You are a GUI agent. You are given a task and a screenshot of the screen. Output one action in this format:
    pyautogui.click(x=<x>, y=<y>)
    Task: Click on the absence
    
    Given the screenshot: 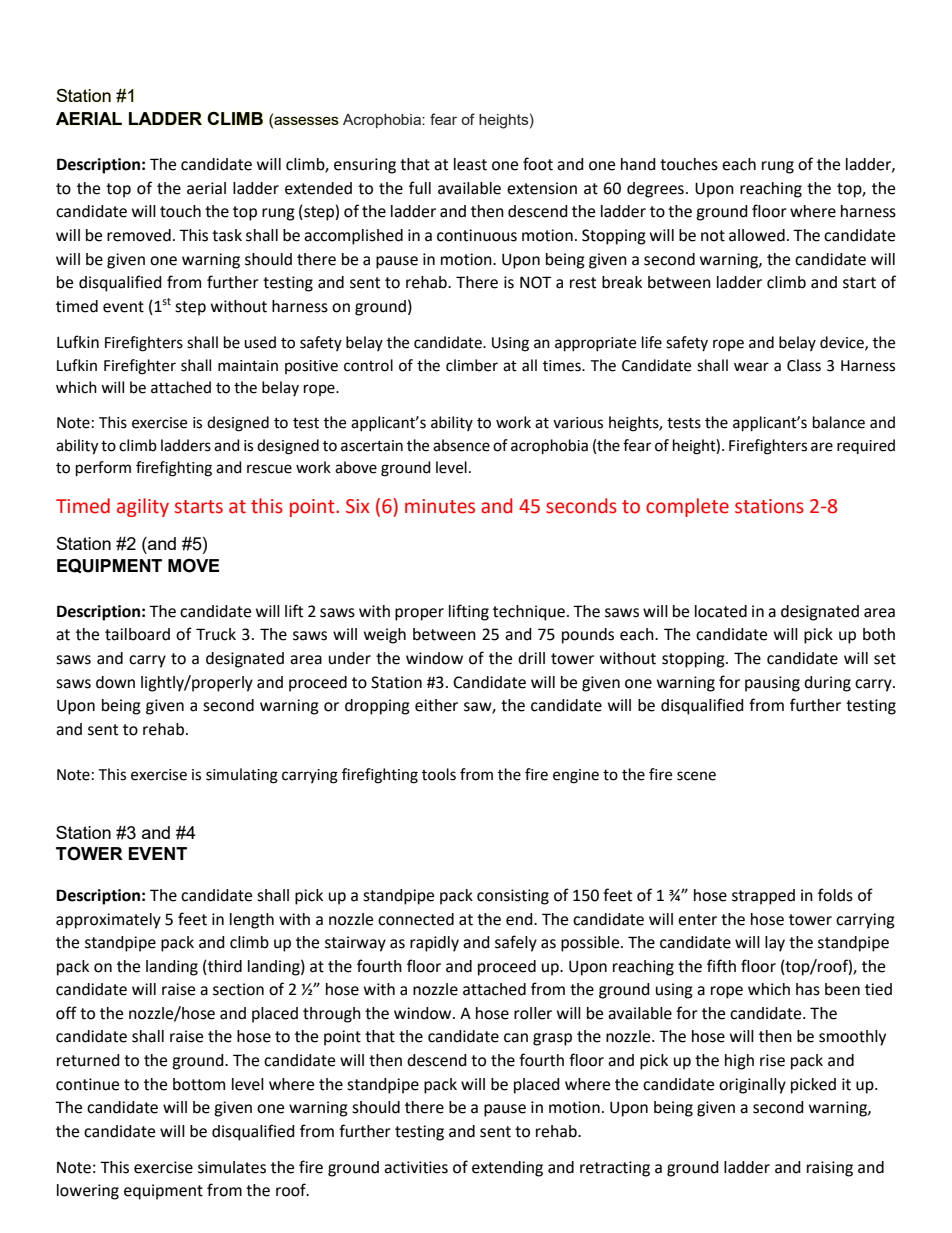 What is the action you would take?
    pyautogui.click(x=461, y=445)
